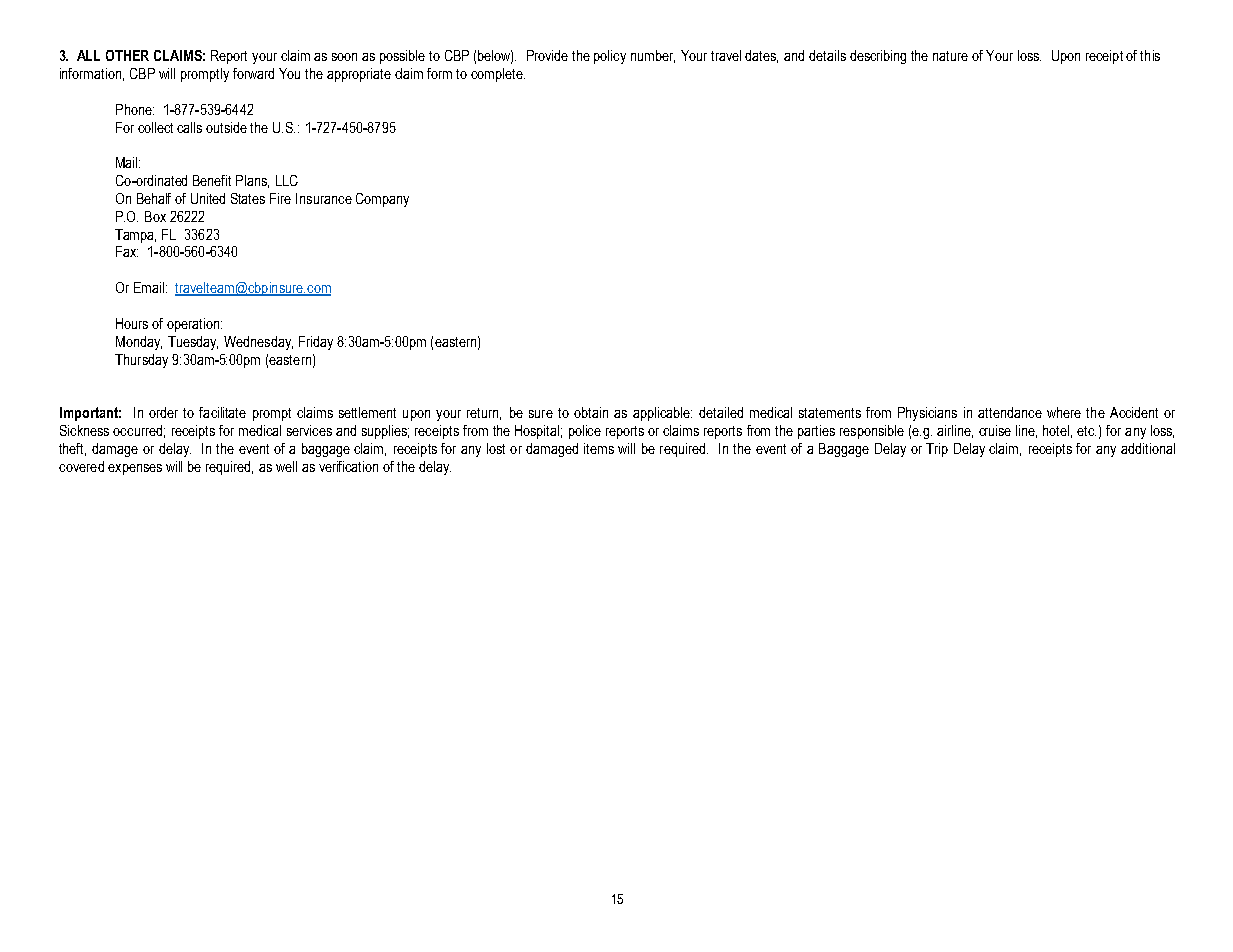 The image size is (1233, 952). I want to click on Company, so click(382, 200).
